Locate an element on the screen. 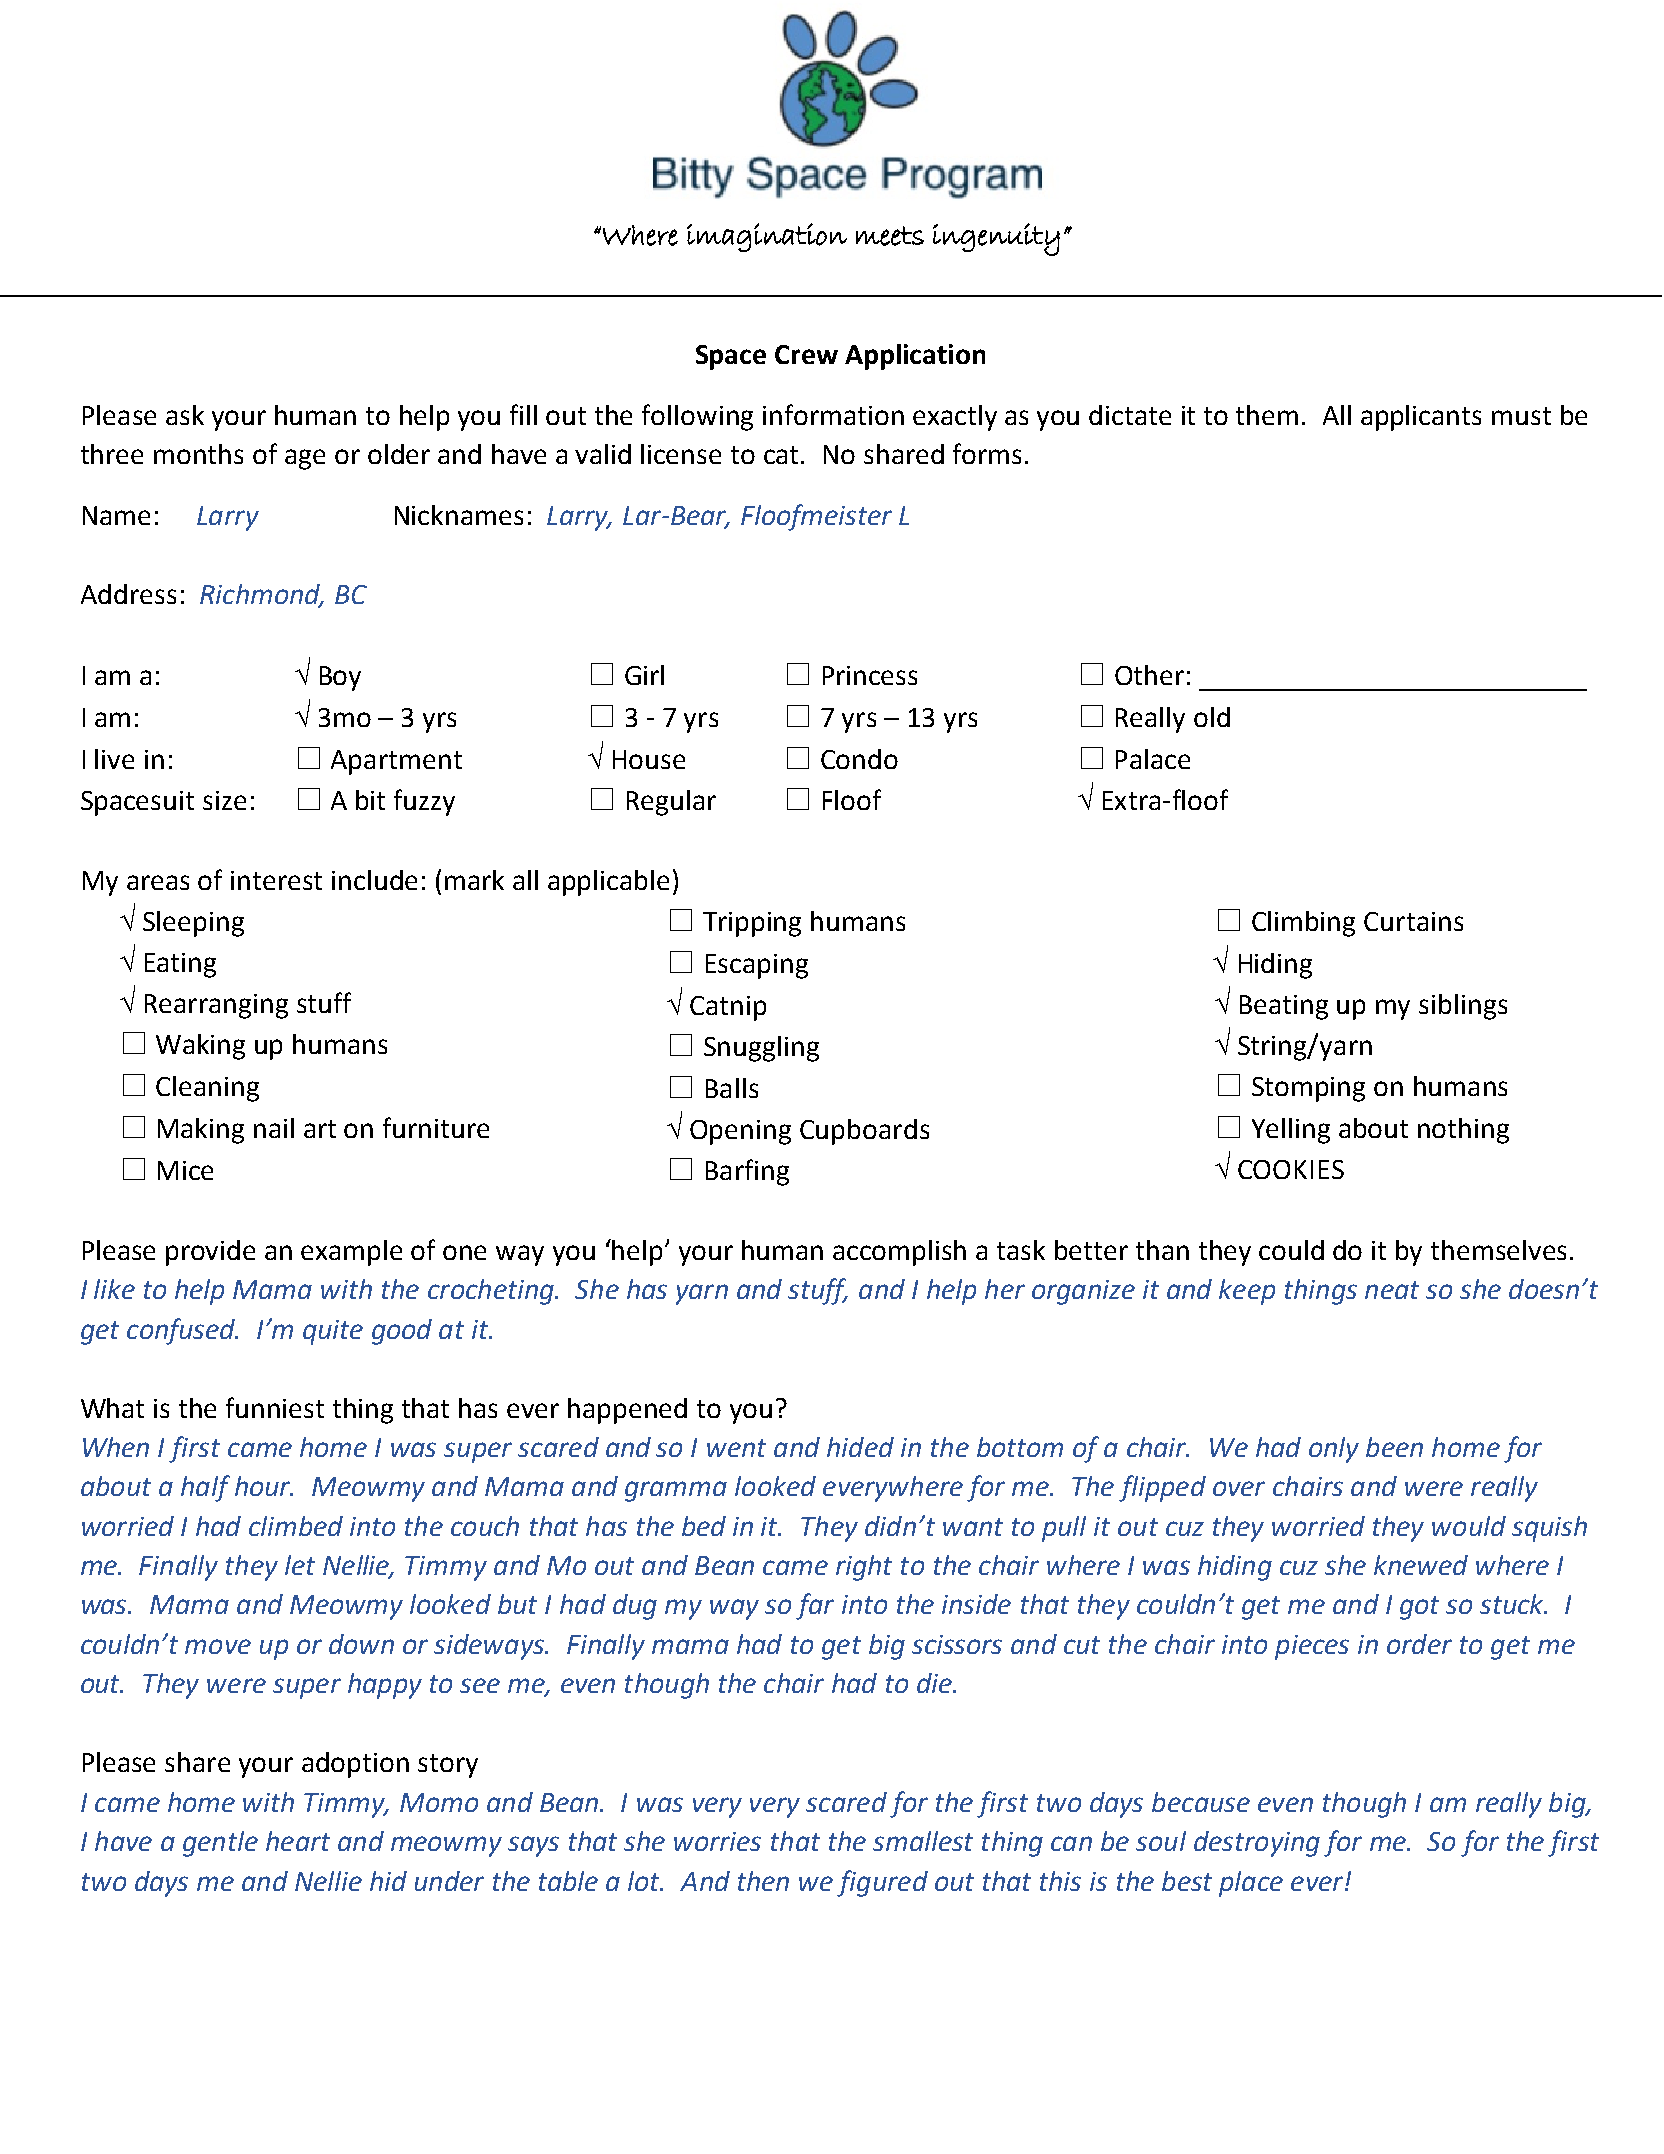 The width and height of the screenshot is (1664, 2154). funniest is located at coordinates (275, 1407).
